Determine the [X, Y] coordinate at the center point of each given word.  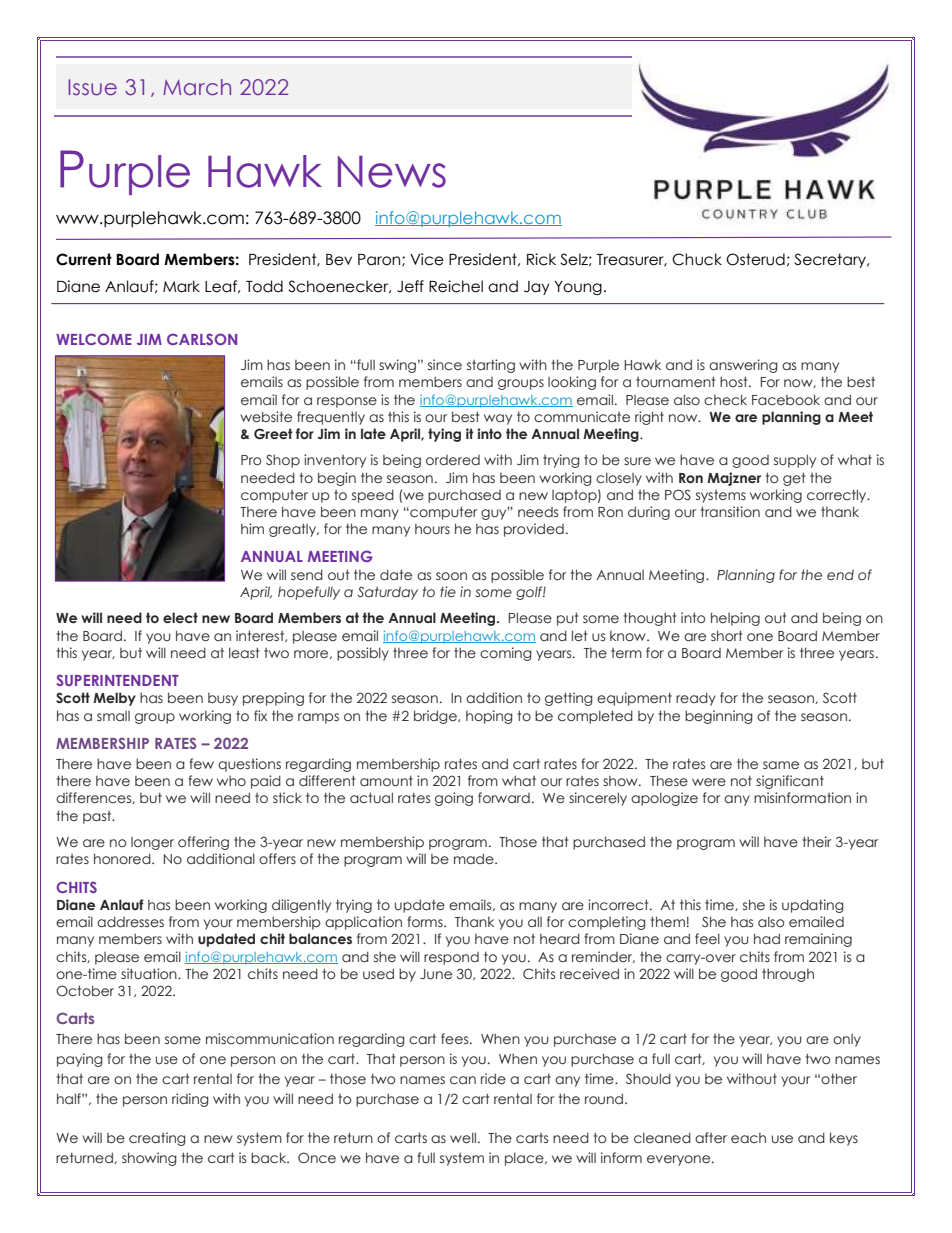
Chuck [697, 259]
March [197, 87]
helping [735, 619]
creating [157, 1139]
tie [448, 591]
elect [180, 617]
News [392, 172]
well [464, 1137]
